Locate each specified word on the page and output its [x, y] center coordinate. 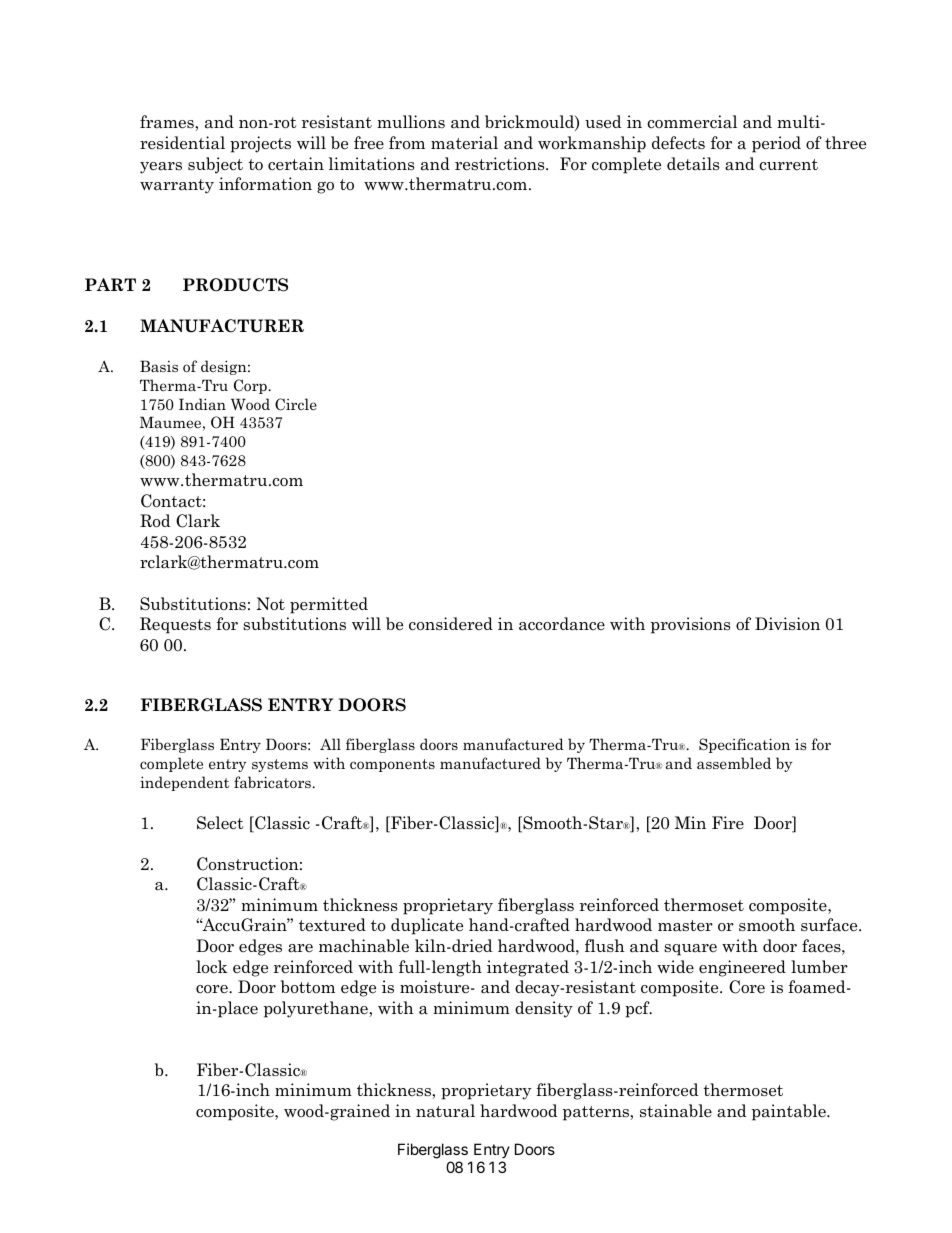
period [776, 144]
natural [445, 1111]
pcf [638, 1009]
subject [215, 165]
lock [212, 967]
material [464, 143]
